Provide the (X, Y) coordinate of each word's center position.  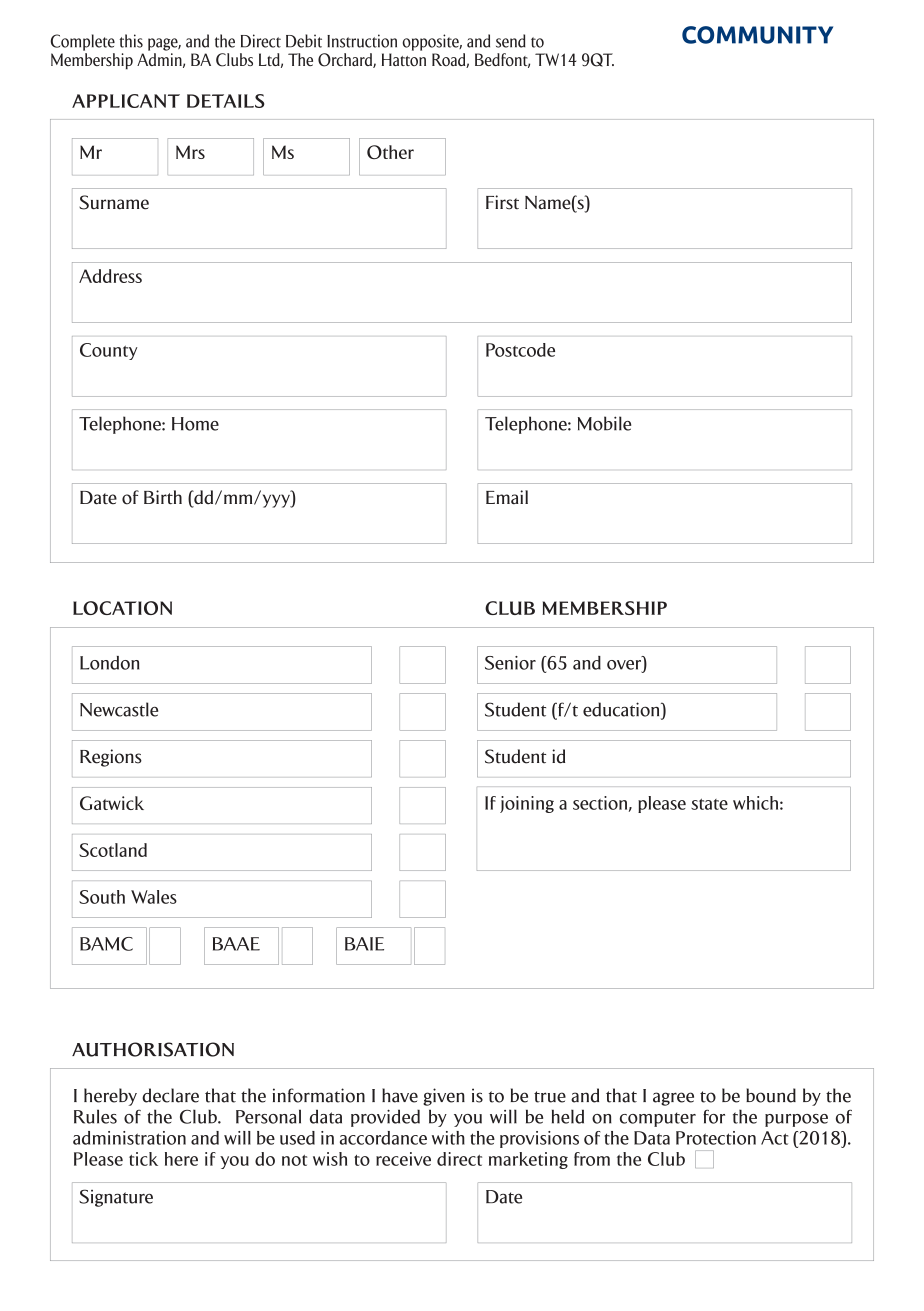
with (448, 1138)
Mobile (604, 423)
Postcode (520, 350)
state (709, 804)
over (625, 664)
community (757, 35)
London (110, 663)
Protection (716, 1138)
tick (143, 1159)
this (131, 41)
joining (527, 804)
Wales (154, 897)
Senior (510, 663)
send (511, 41)
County (108, 351)
